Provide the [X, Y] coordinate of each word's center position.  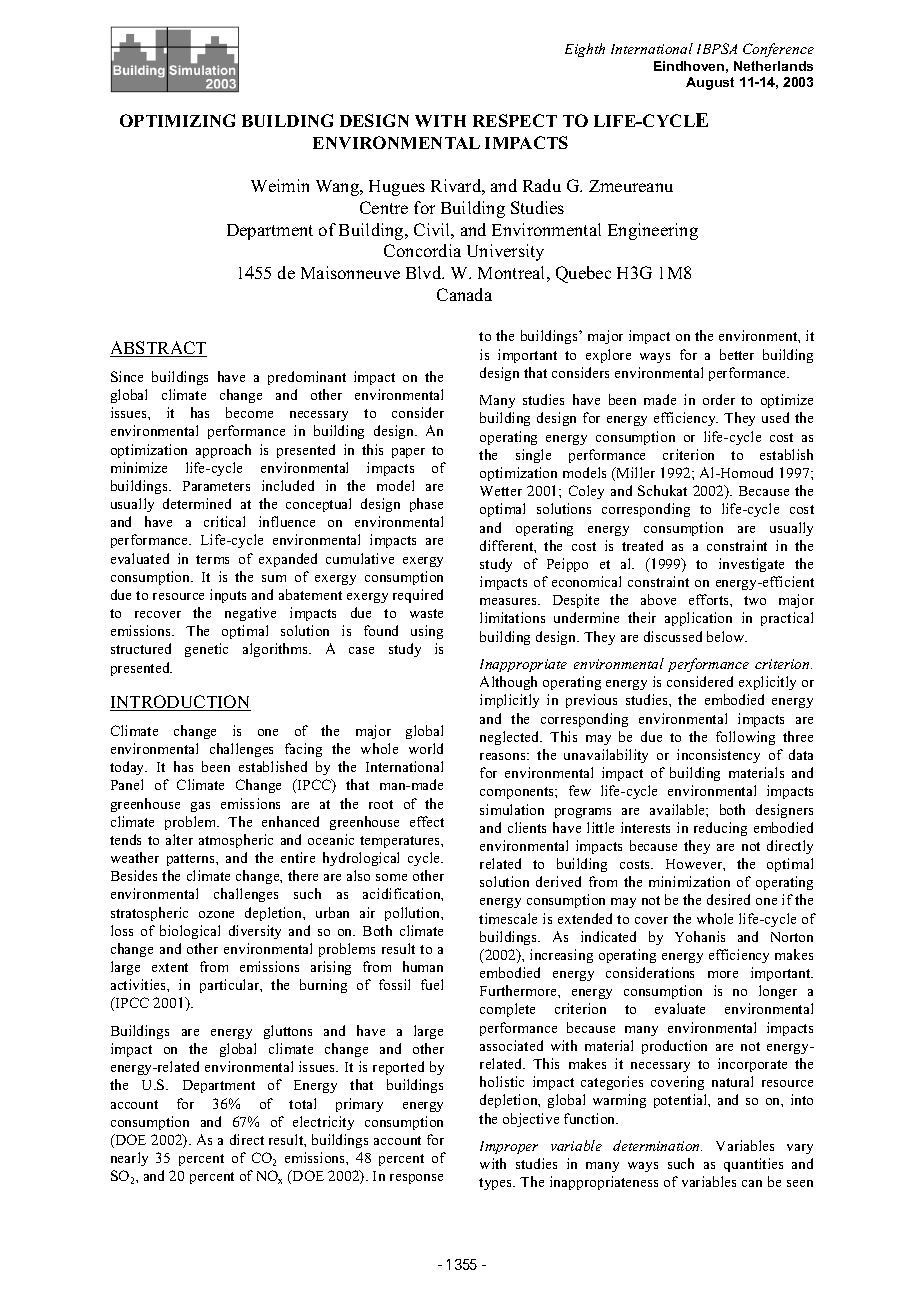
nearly [129, 1159]
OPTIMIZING [177, 120]
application [698, 619]
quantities [753, 1165]
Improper [509, 1147]
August [710, 83]
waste [426, 613]
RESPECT [515, 120]
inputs [228, 596]
